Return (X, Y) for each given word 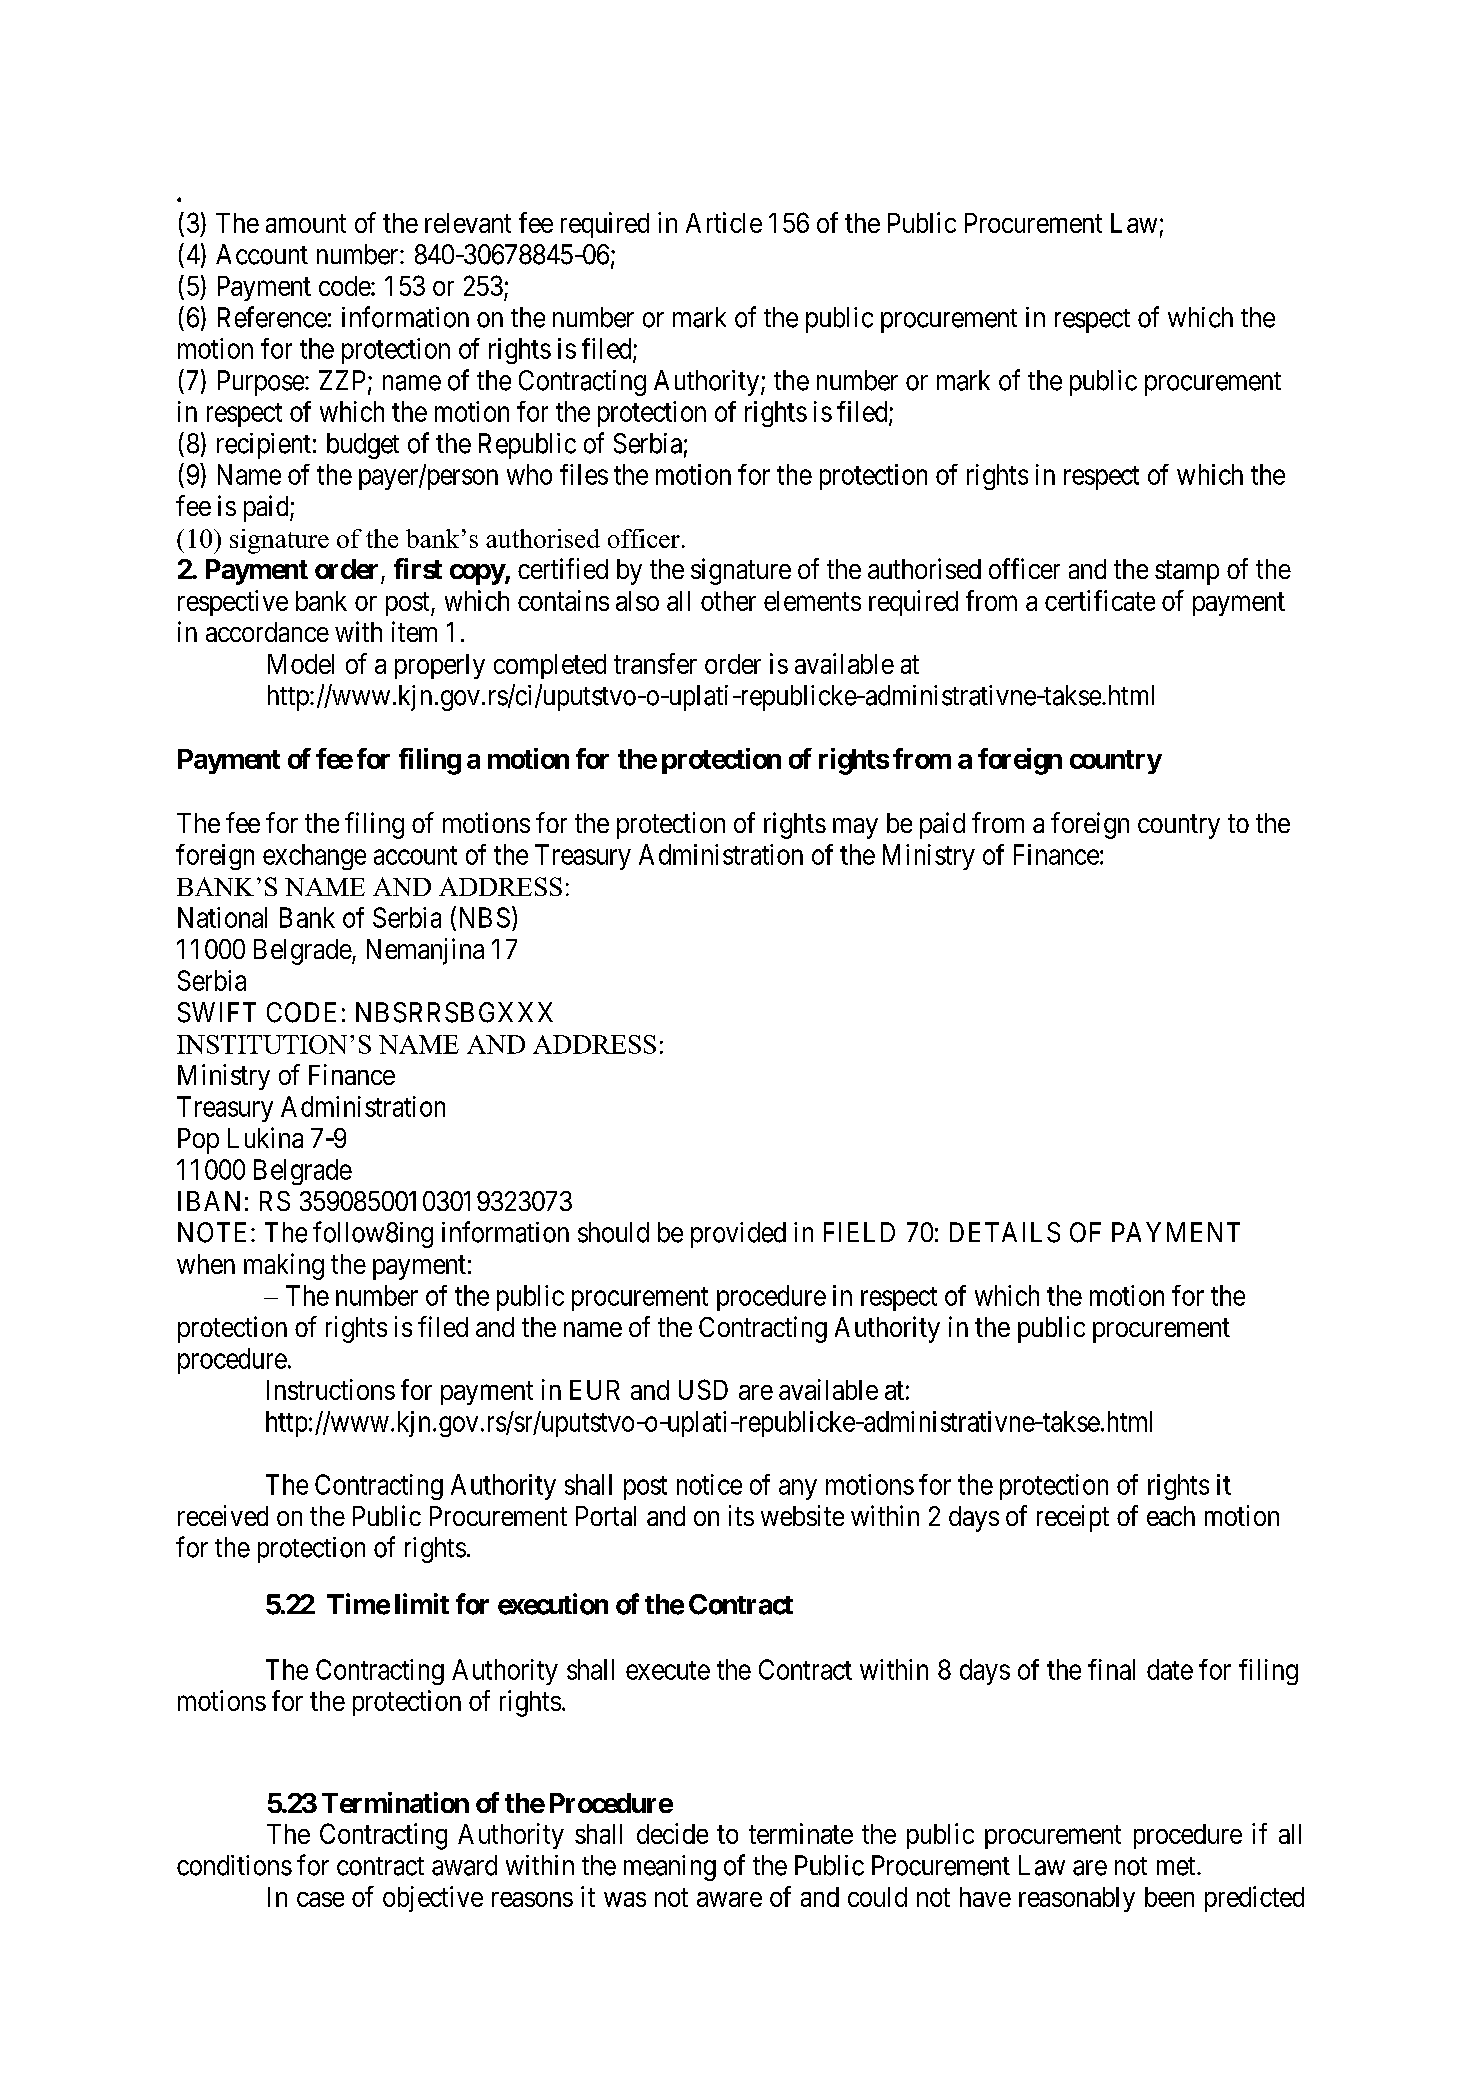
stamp (1187, 573)
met (1177, 1866)
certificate (1100, 600)
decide (672, 1833)
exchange (314, 857)
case (320, 1899)
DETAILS (1005, 1232)
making (284, 1266)
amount (306, 223)
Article (724, 222)
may (855, 828)
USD (703, 1389)
